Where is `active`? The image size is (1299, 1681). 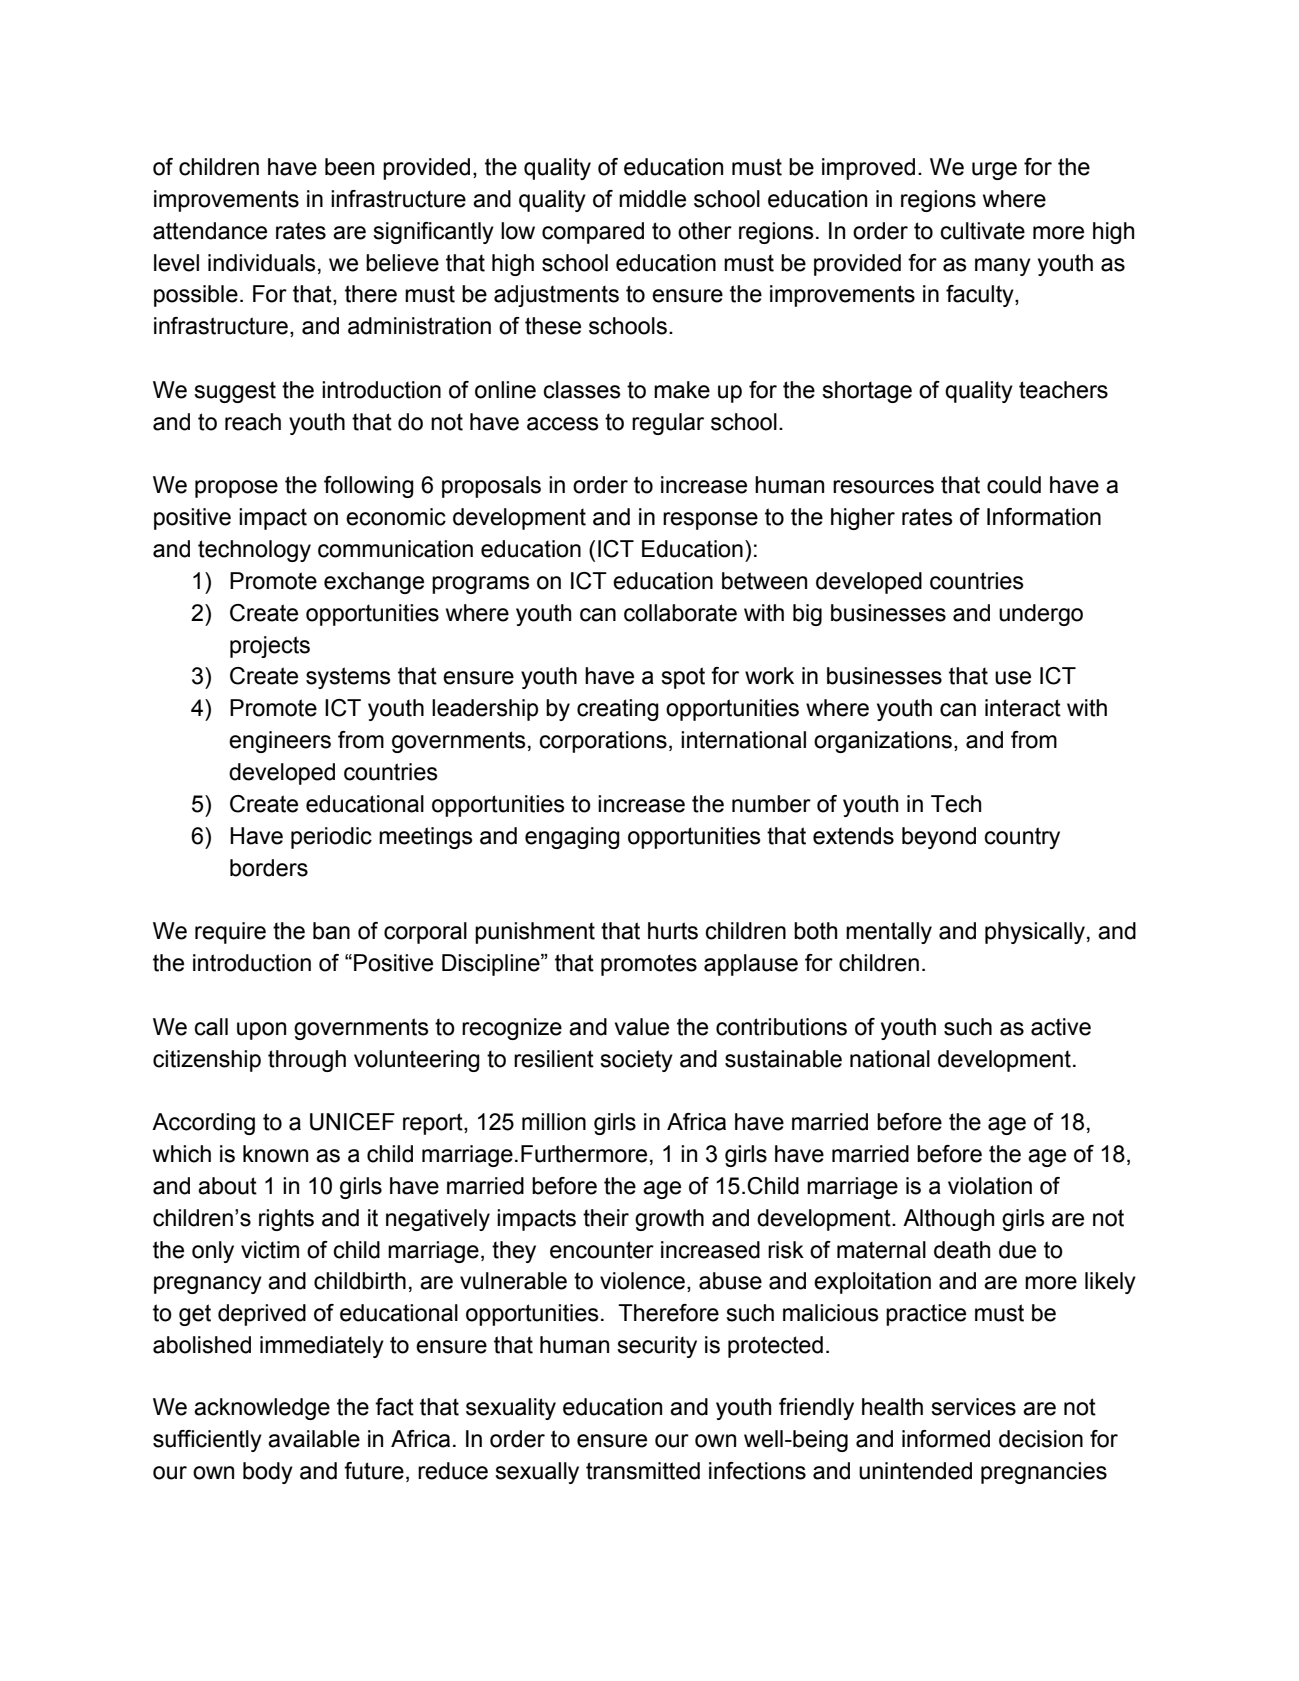
active is located at coordinates (1061, 1027).
